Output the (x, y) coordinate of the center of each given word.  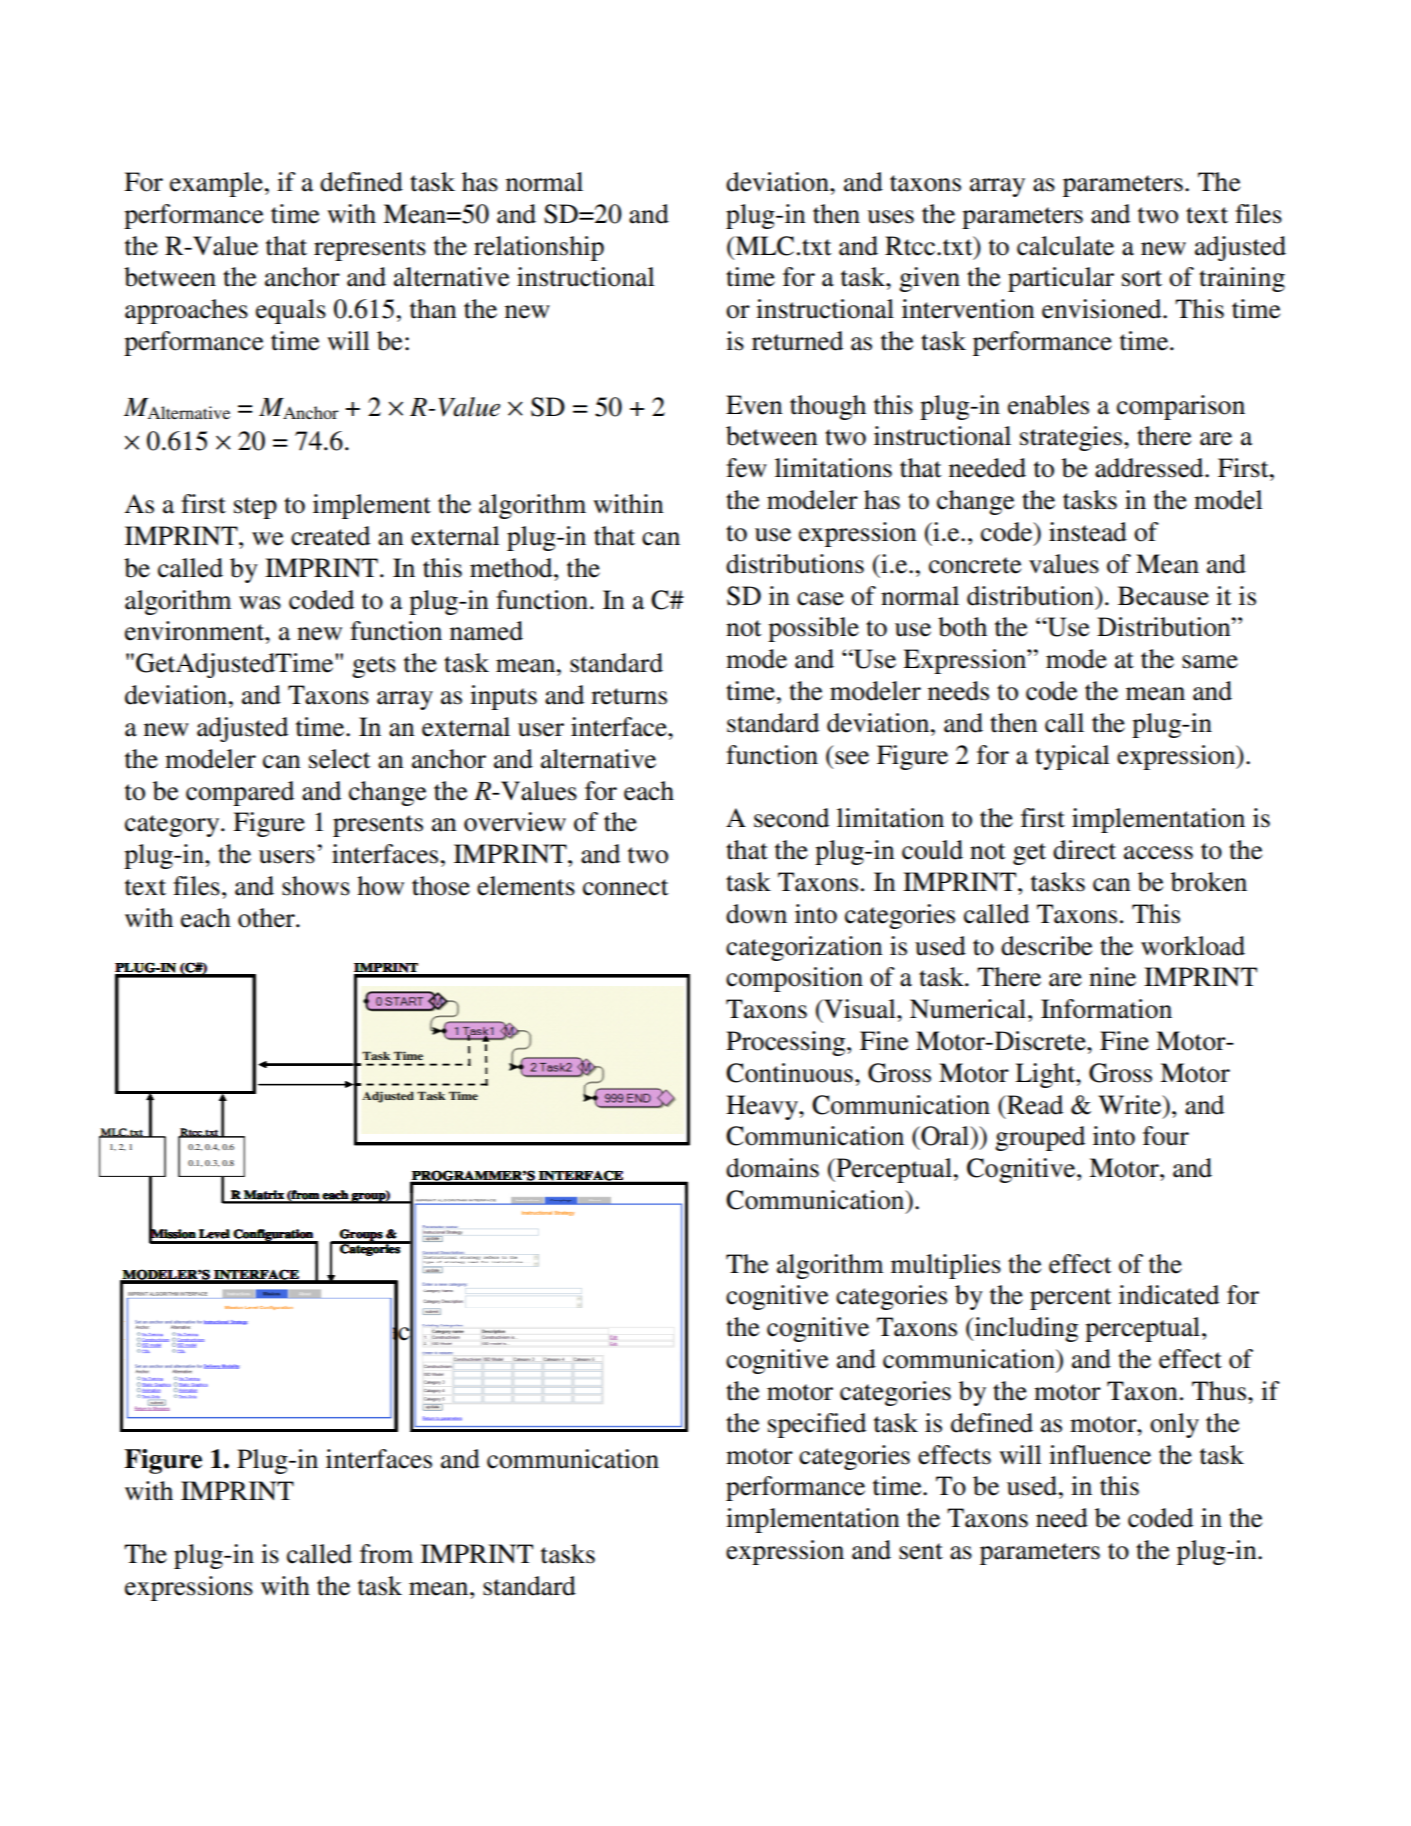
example (216, 184)
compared (240, 793)
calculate (1065, 246)
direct (1084, 850)
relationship (539, 248)
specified (817, 1425)
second (791, 818)
